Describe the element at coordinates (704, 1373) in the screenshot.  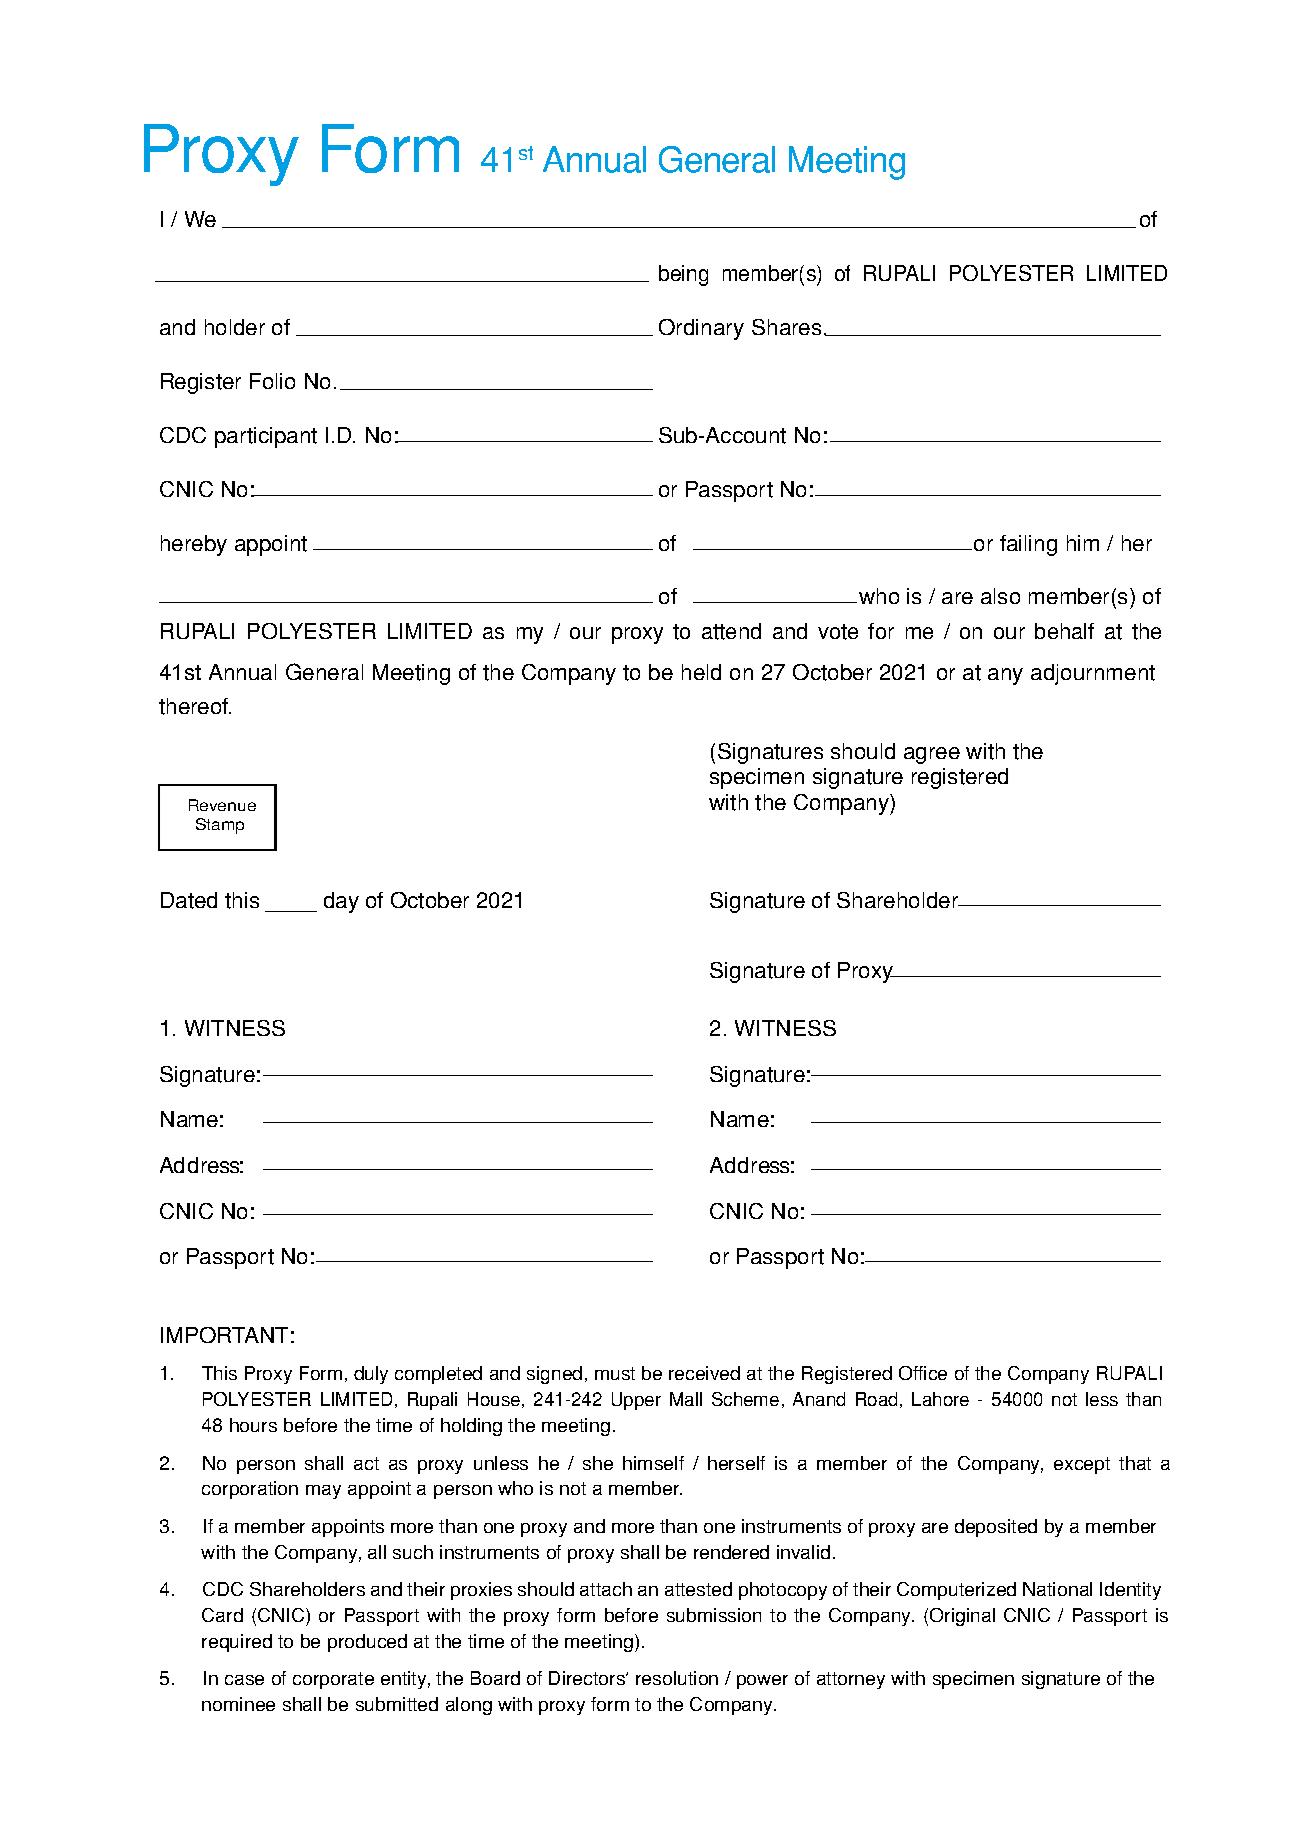
I see `received` at that location.
